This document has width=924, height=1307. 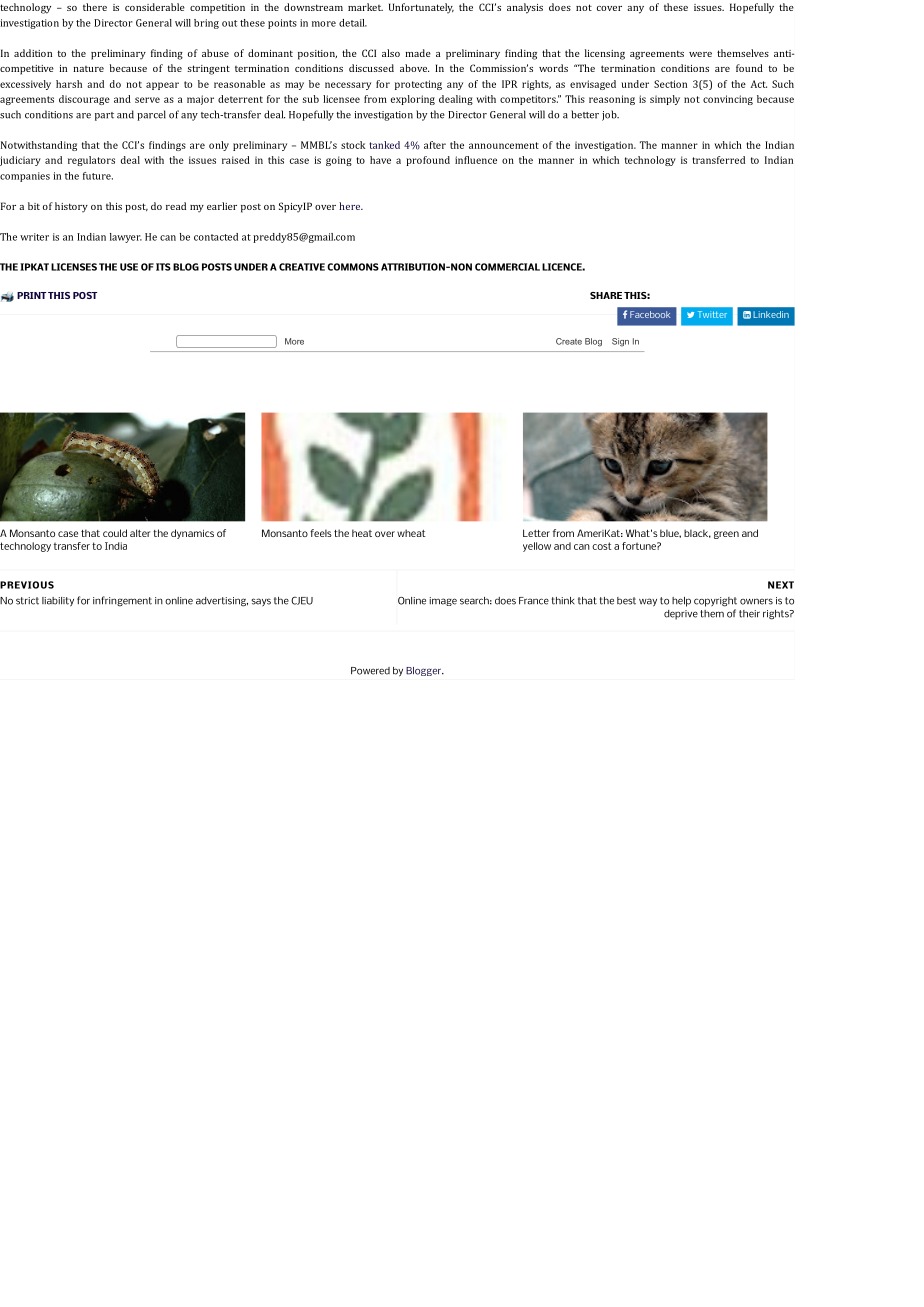 I want to click on SHARE, so click(x=606, y=295).
